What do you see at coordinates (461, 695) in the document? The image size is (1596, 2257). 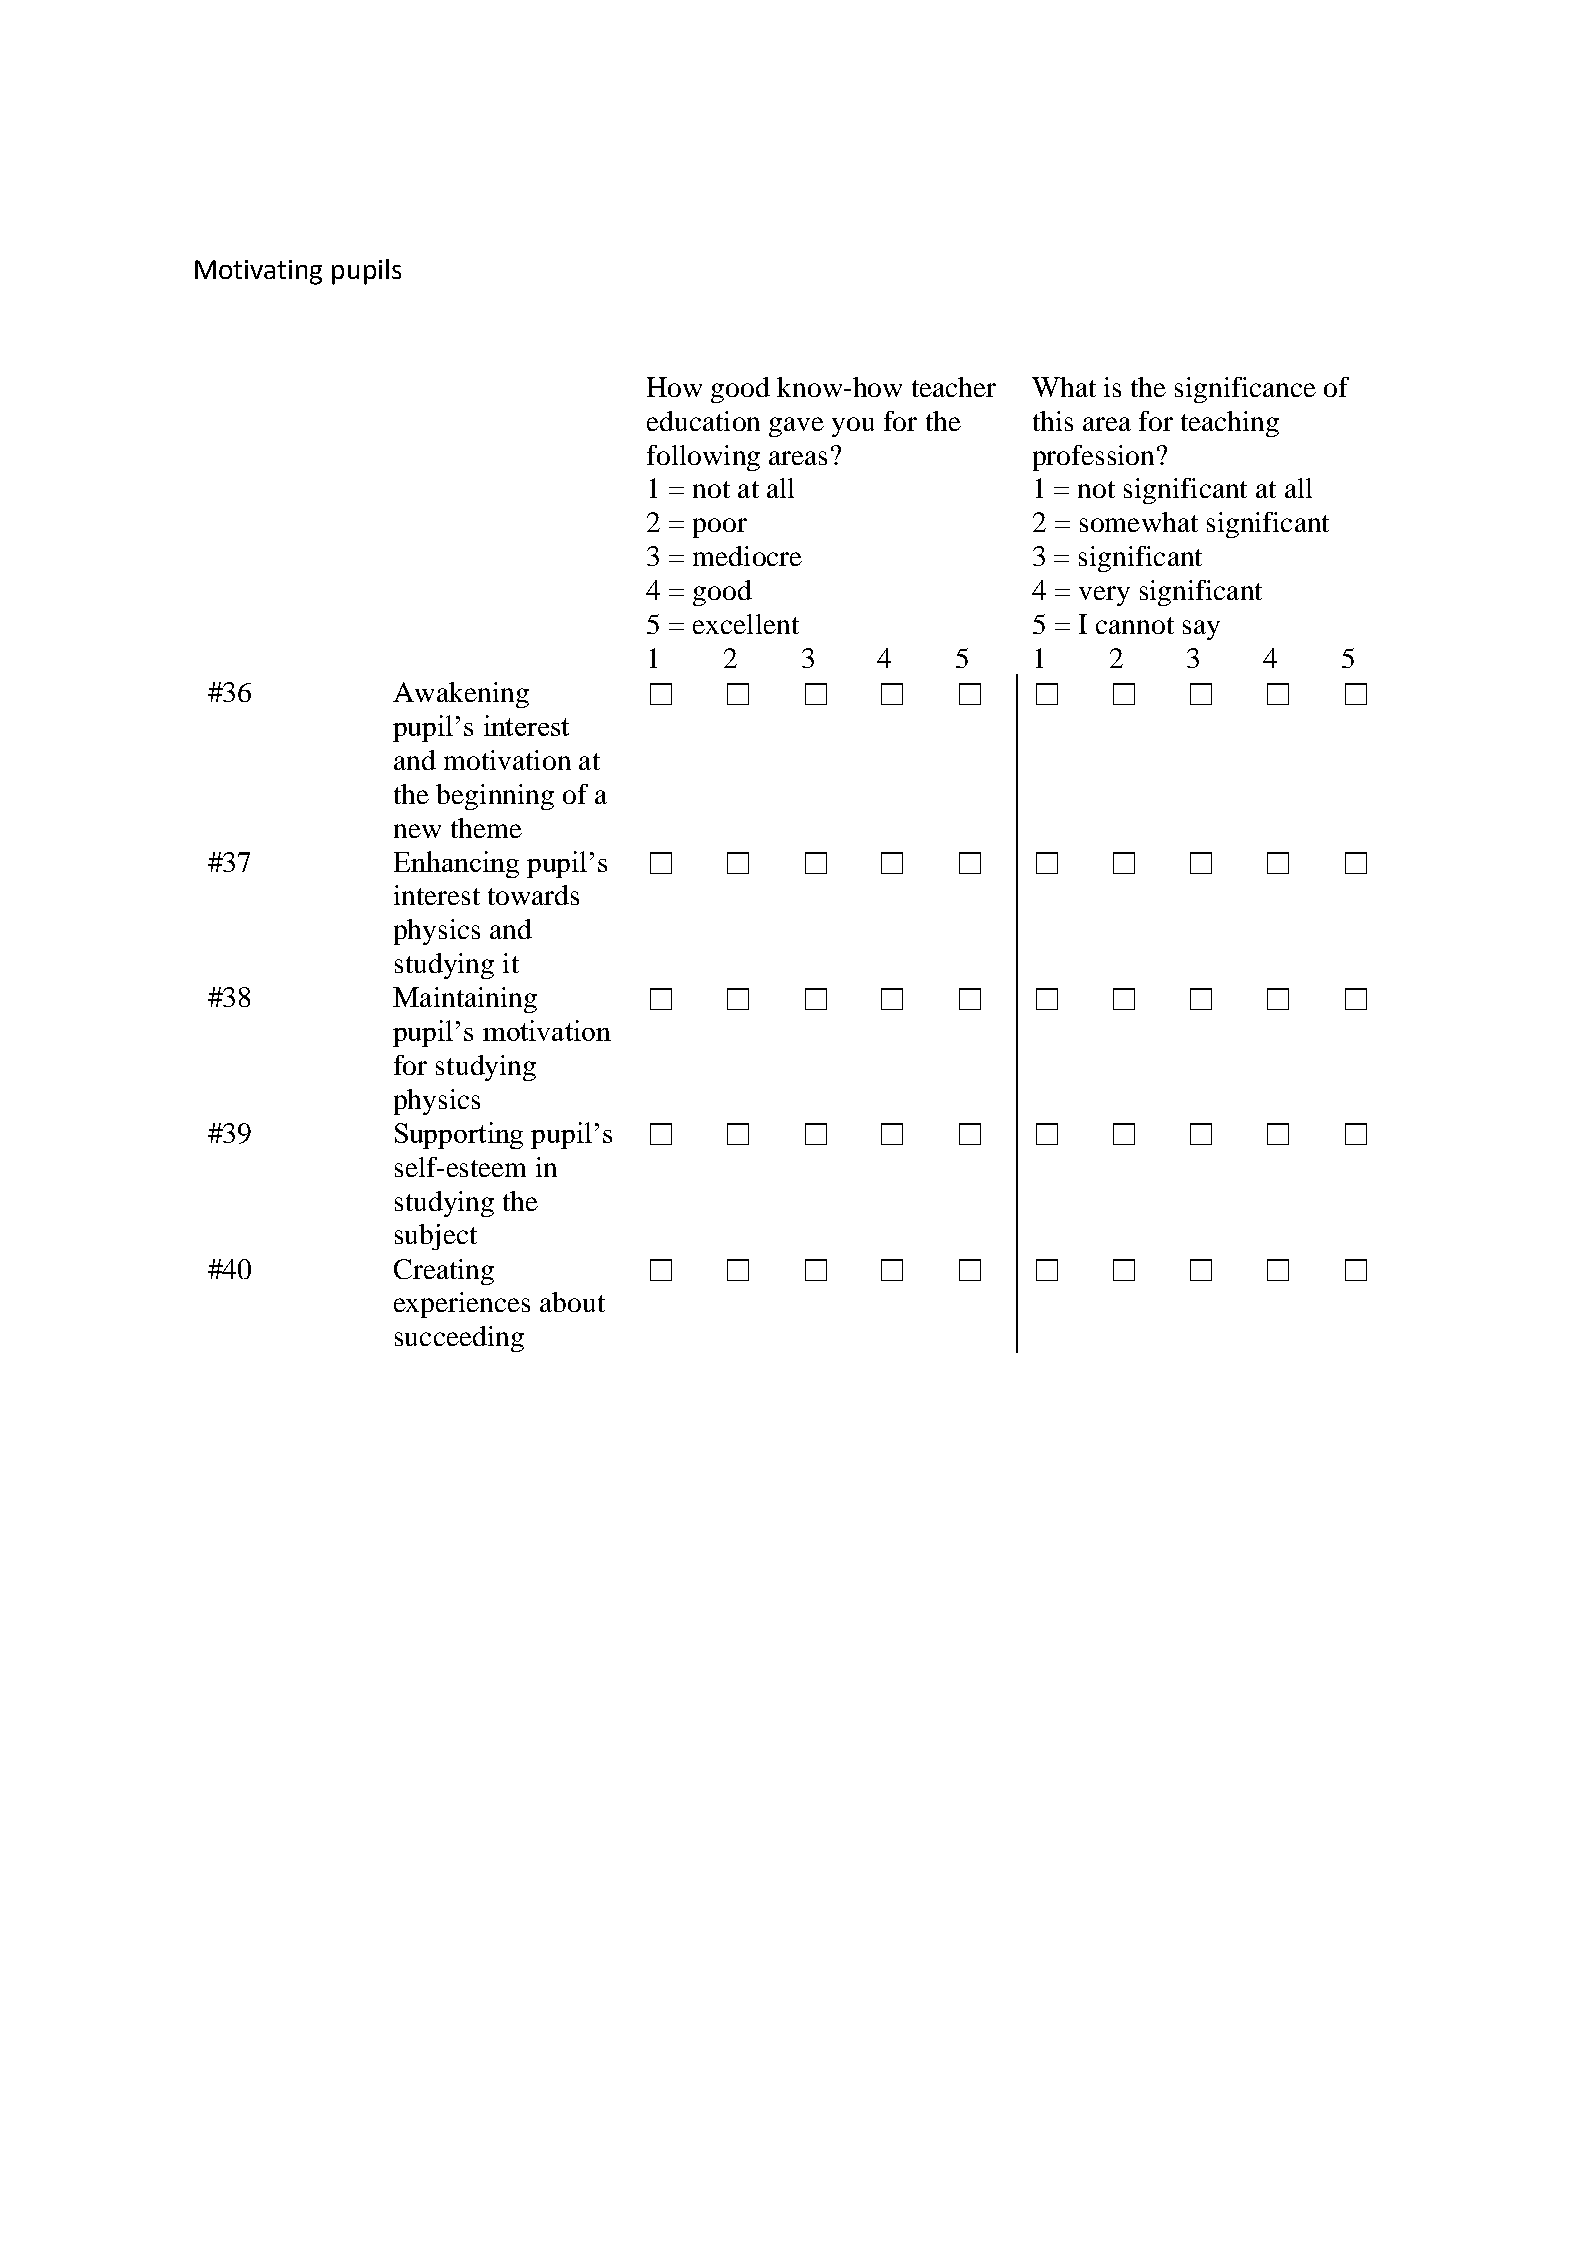 I see `Awakening` at bounding box center [461, 695].
